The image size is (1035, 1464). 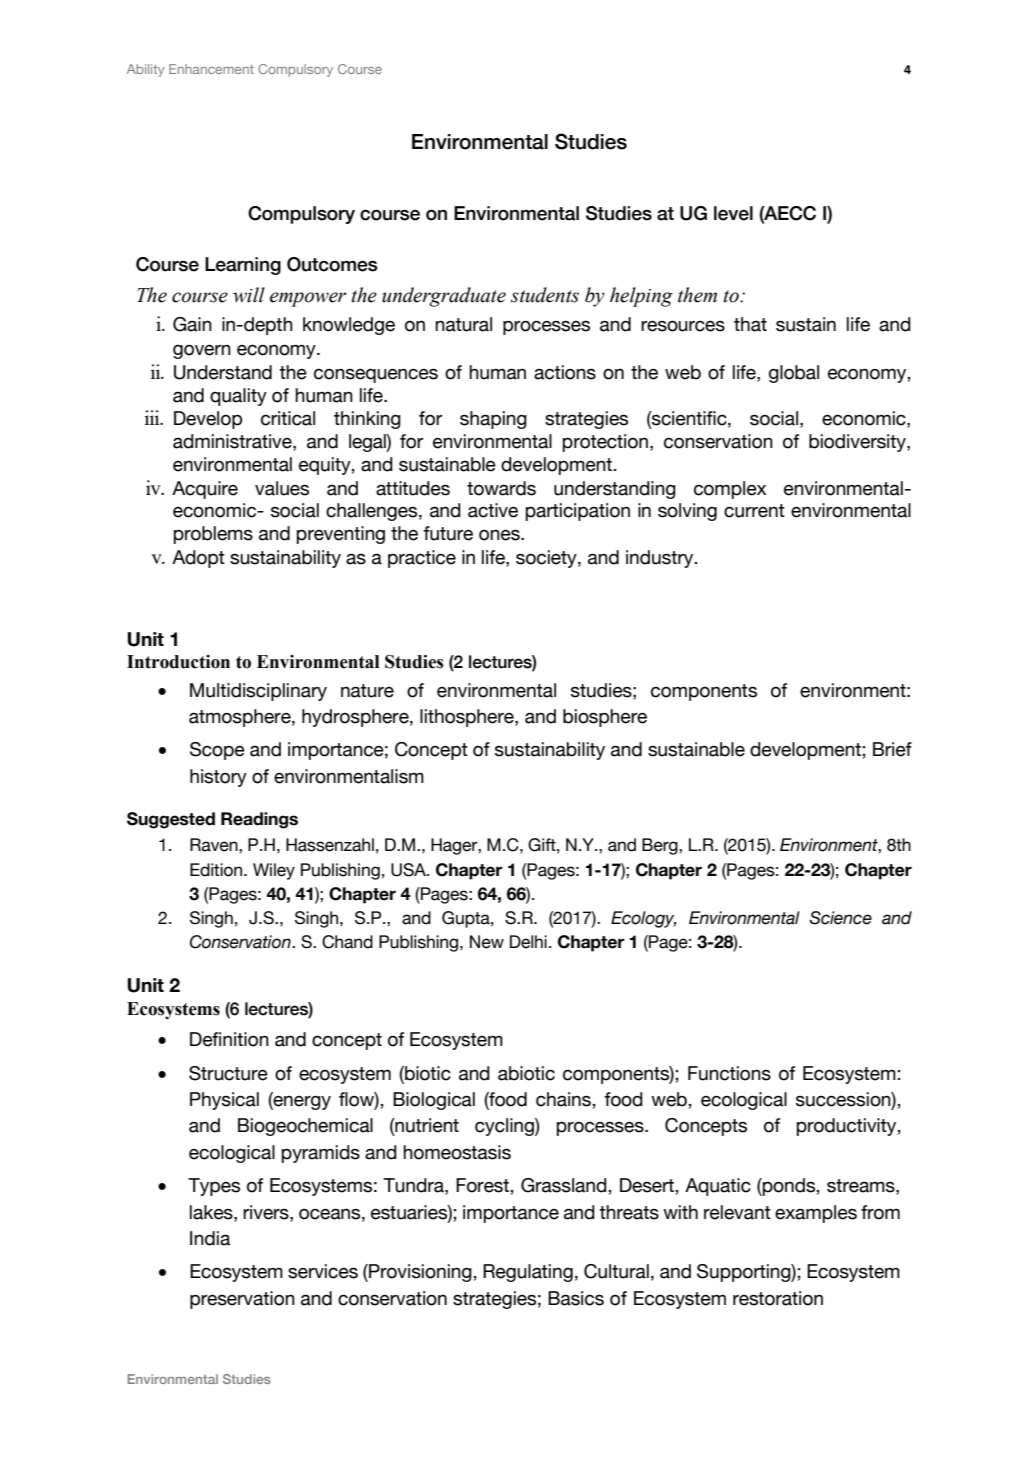 What do you see at coordinates (210, 1238) in the page?
I see `India` at bounding box center [210, 1238].
